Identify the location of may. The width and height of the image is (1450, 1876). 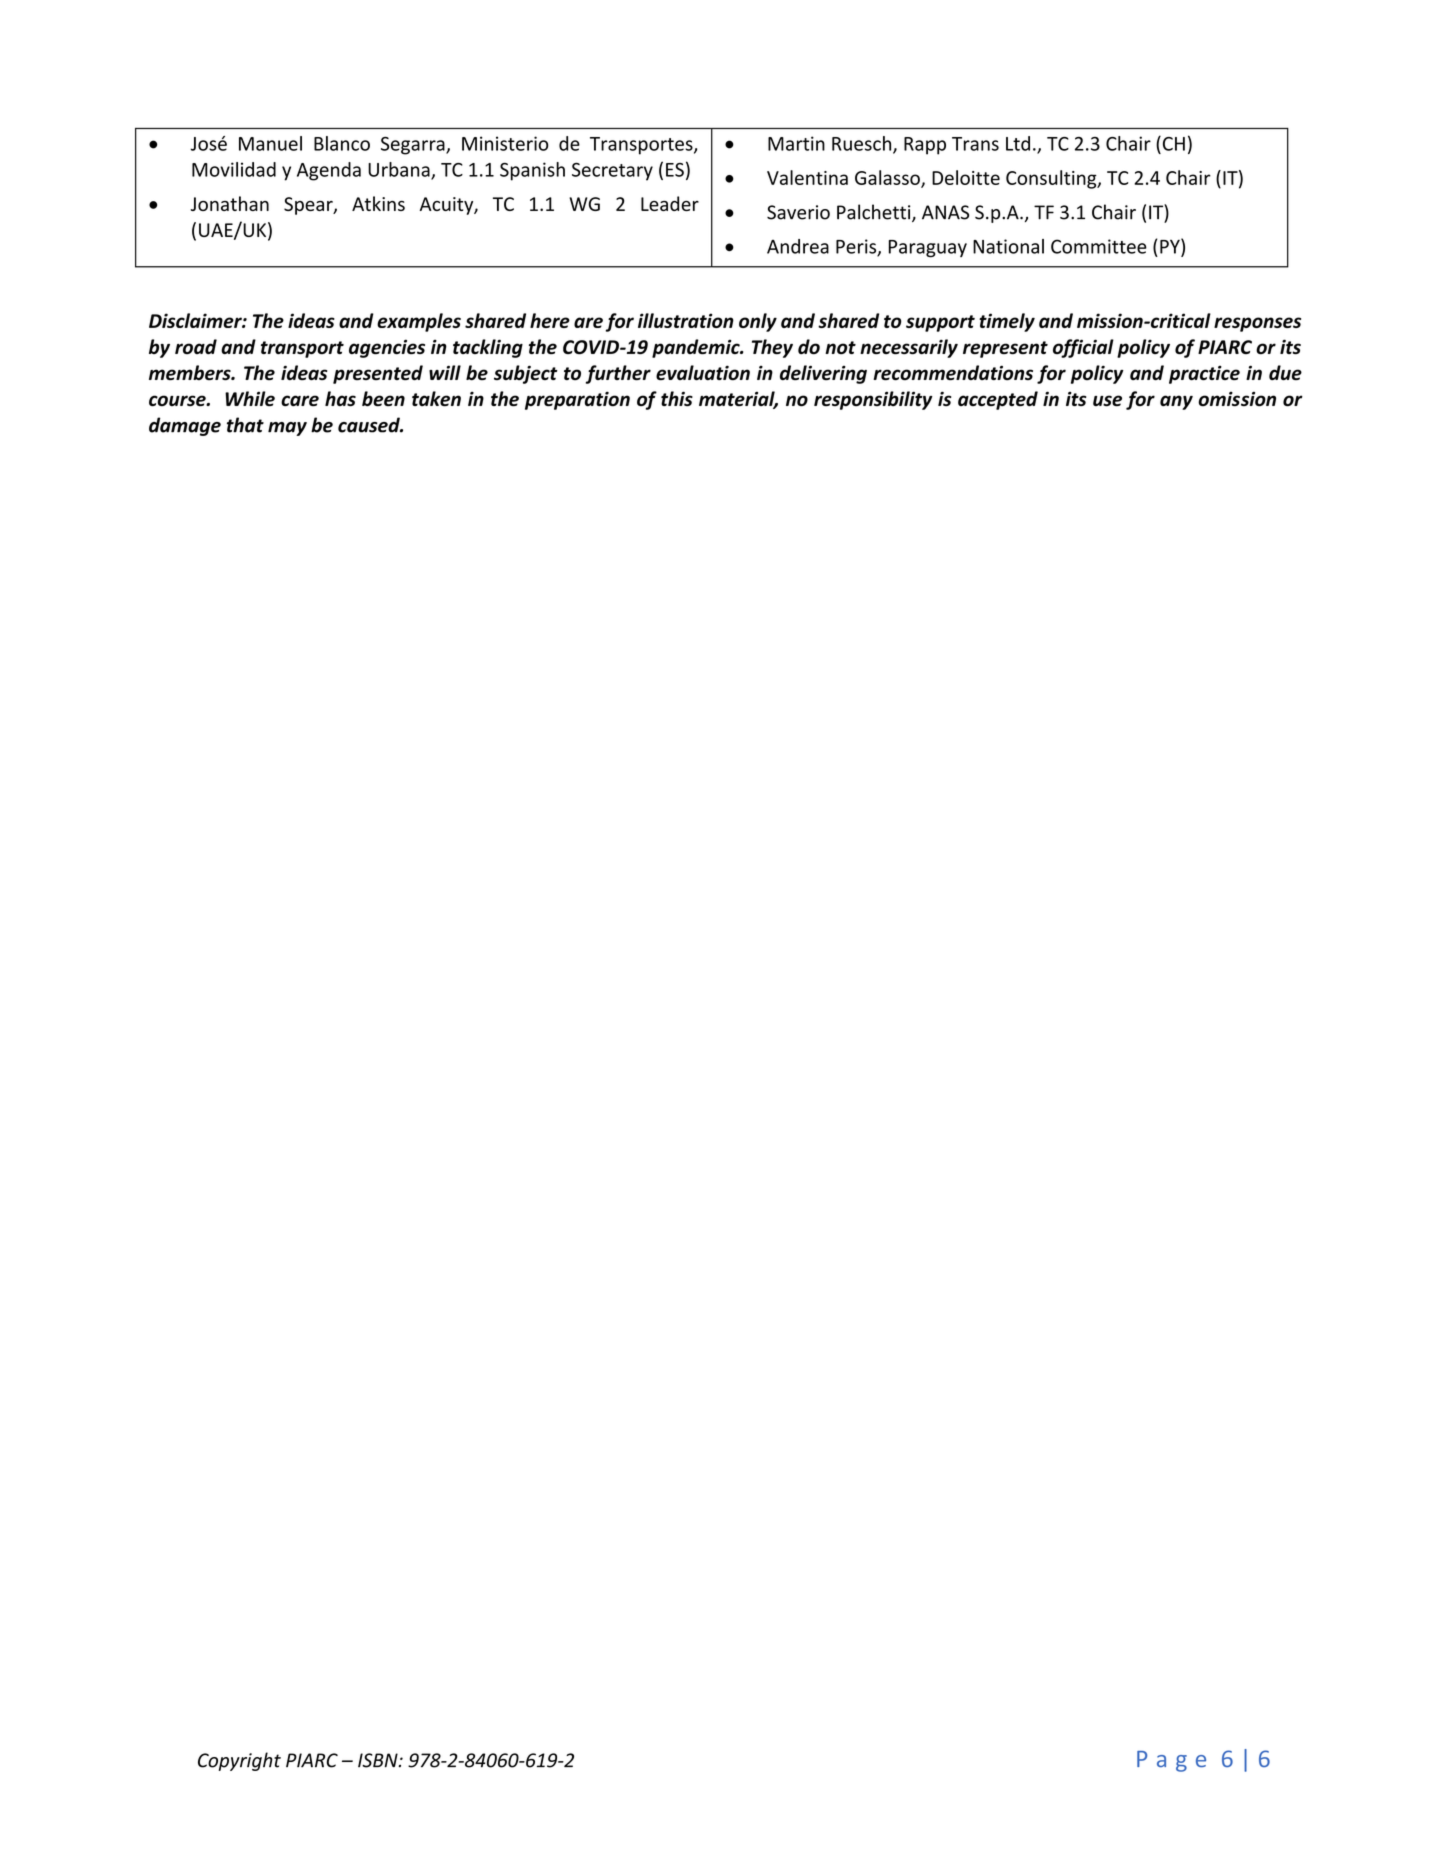
(287, 429).
